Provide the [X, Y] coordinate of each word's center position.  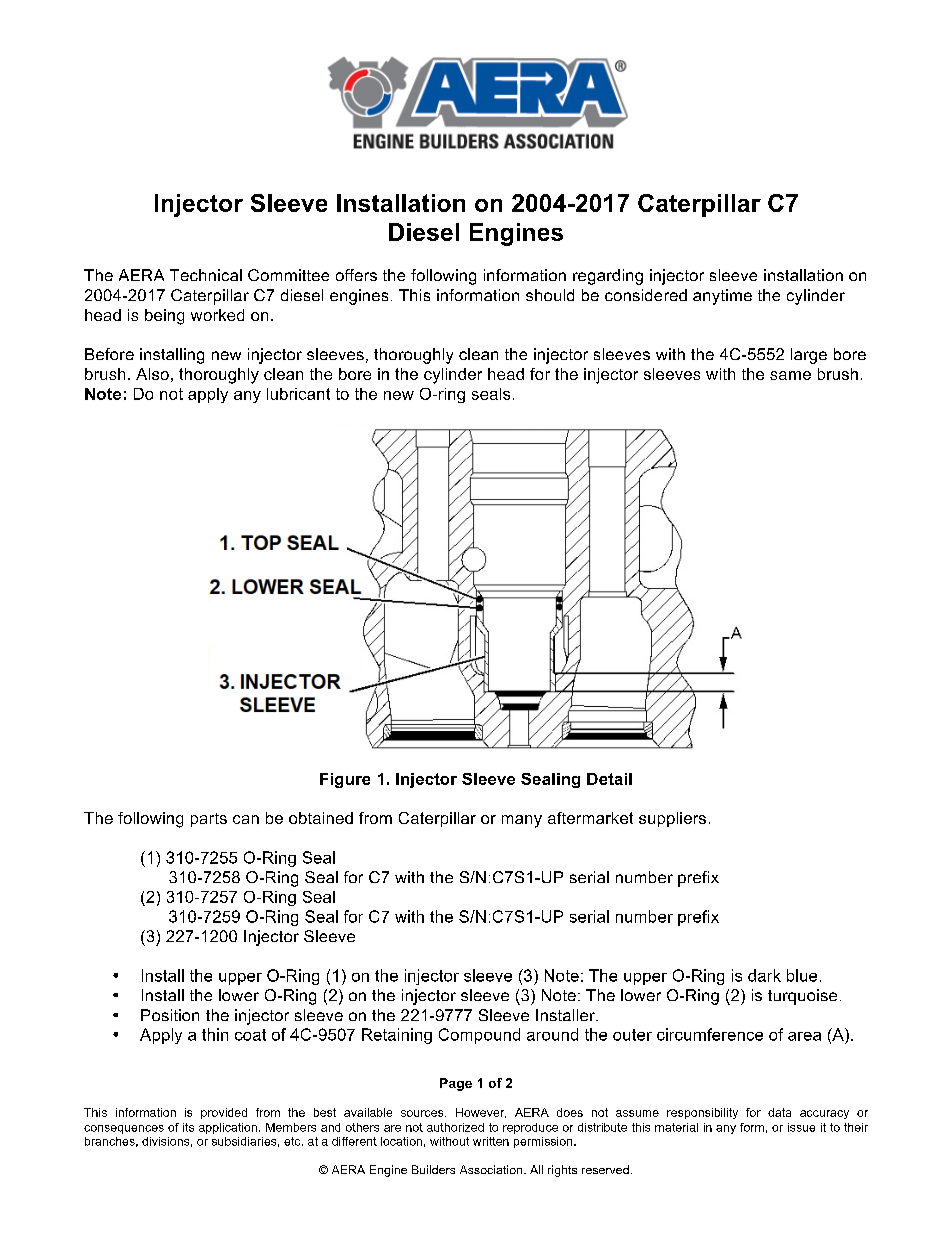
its [188, 1127]
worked [217, 315]
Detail [609, 779]
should [550, 295]
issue [801, 1127]
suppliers [672, 819]
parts [209, 820]
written [491, 1141]
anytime [722, 297]
